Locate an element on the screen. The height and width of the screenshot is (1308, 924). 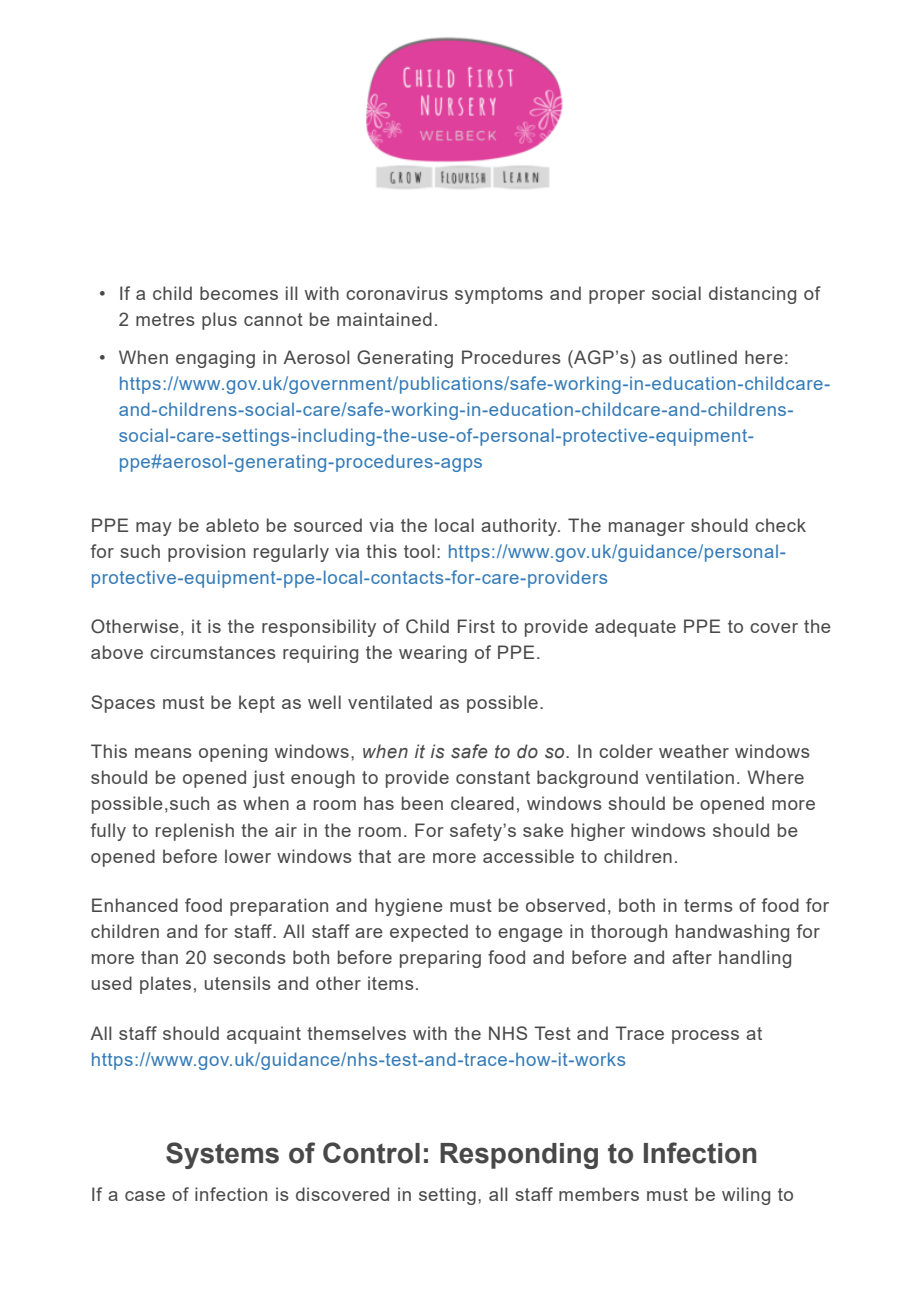
constant is located at coordinates (493, 777).
